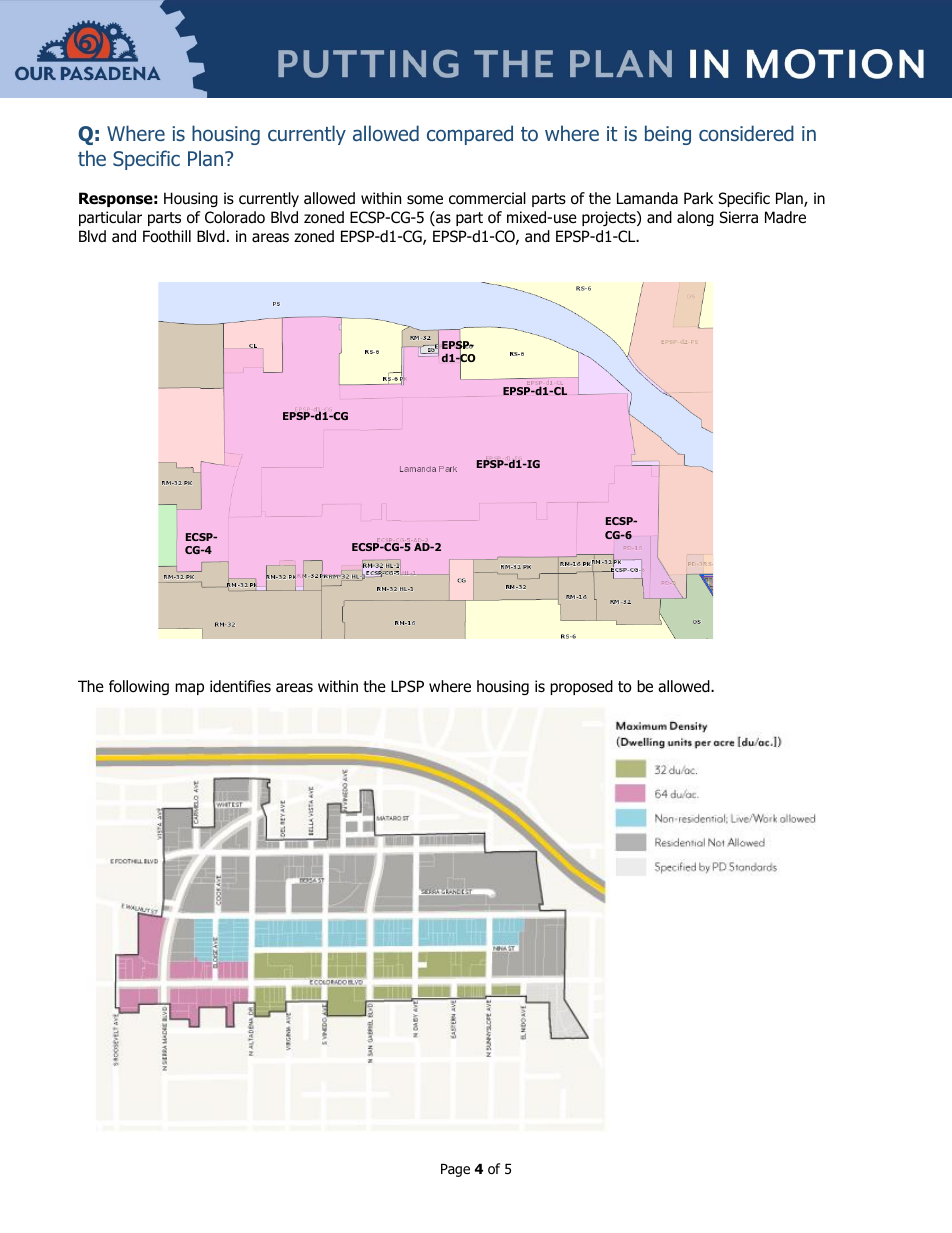 Image resolution: width=952 pixels, height=1233 pixels. I want to click on along, so click(695, 218).
